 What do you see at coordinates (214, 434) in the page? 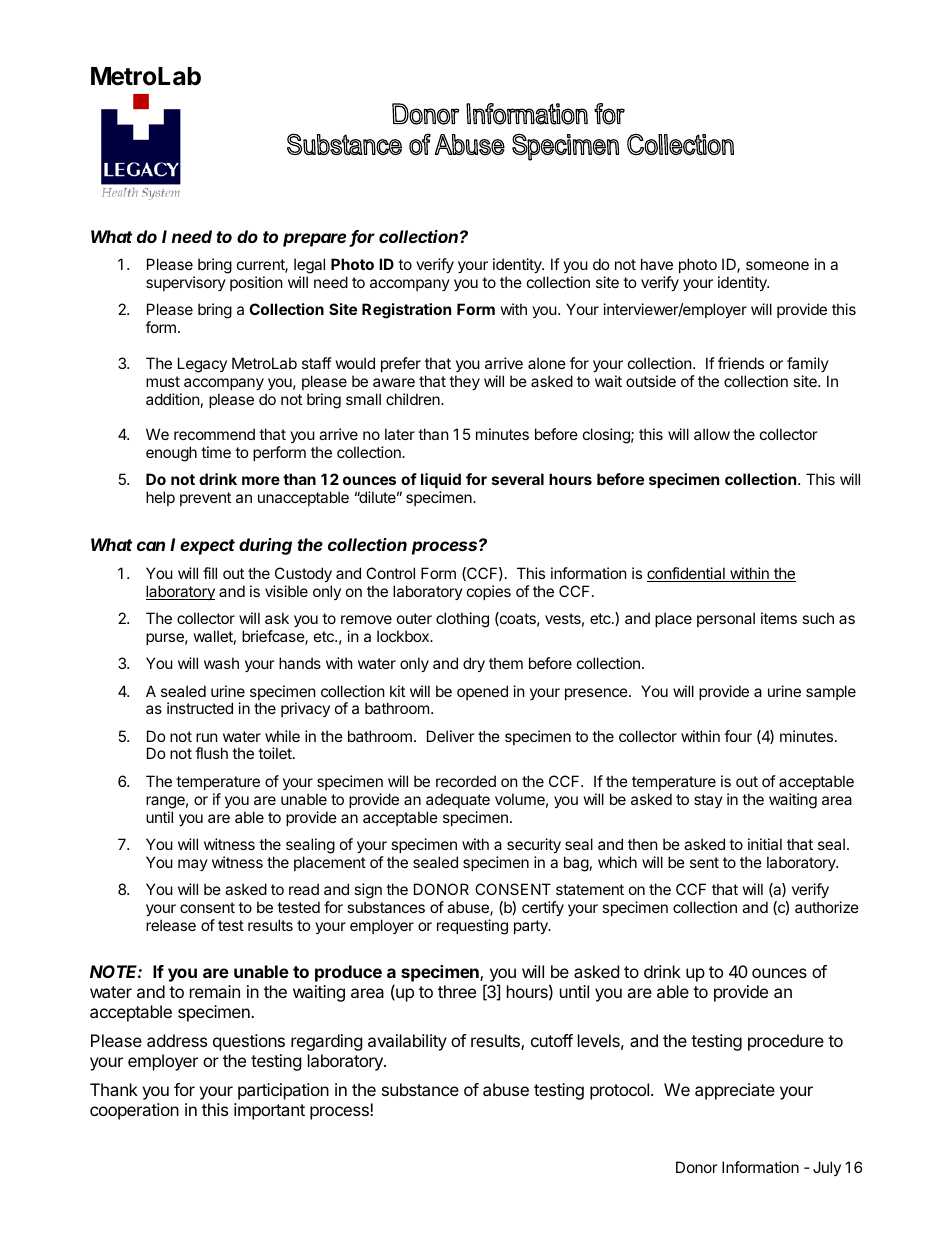
I see `recommend` at bounding box center [214, 434].
